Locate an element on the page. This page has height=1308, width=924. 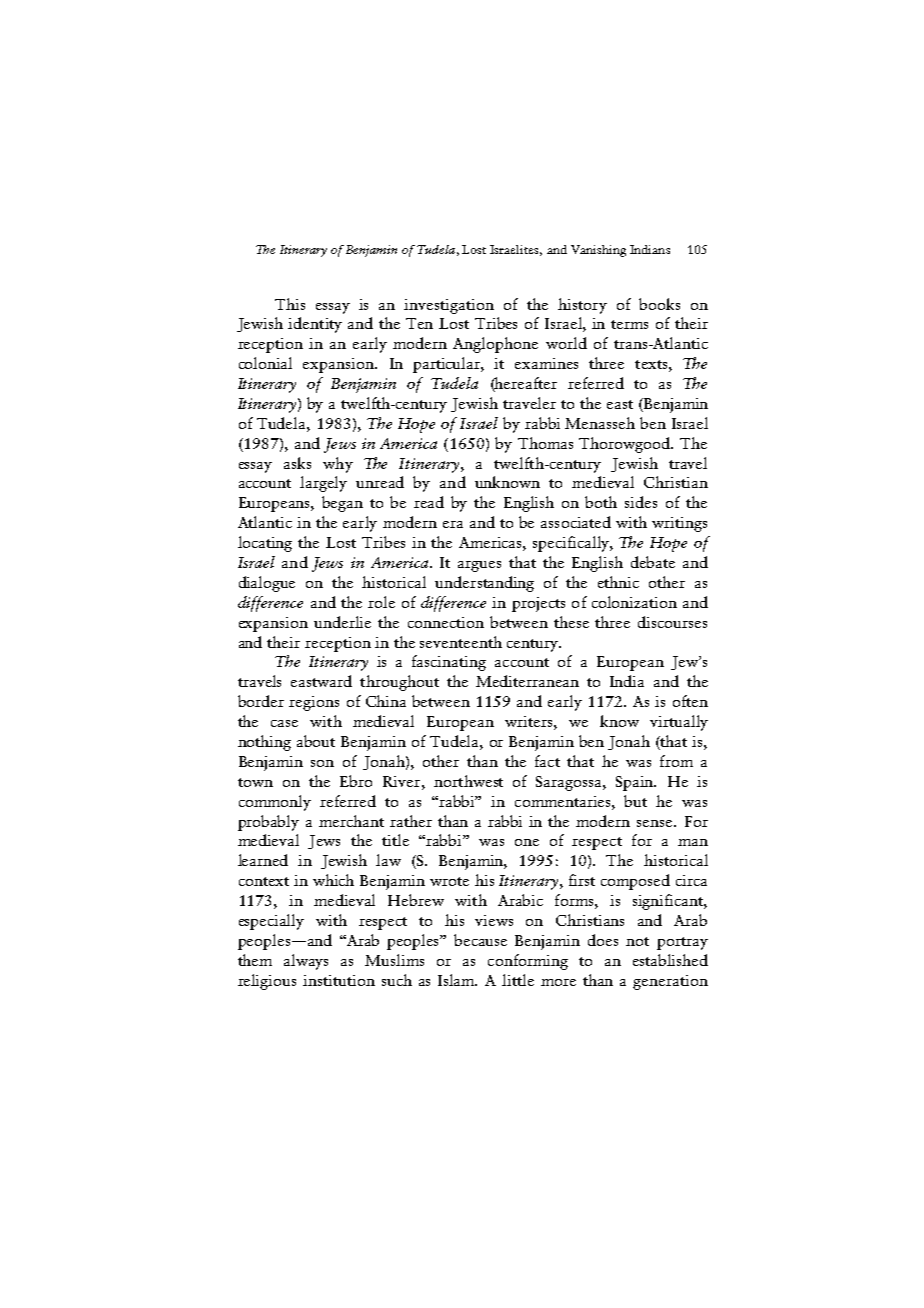
books is located at coordinates (659, 304).
